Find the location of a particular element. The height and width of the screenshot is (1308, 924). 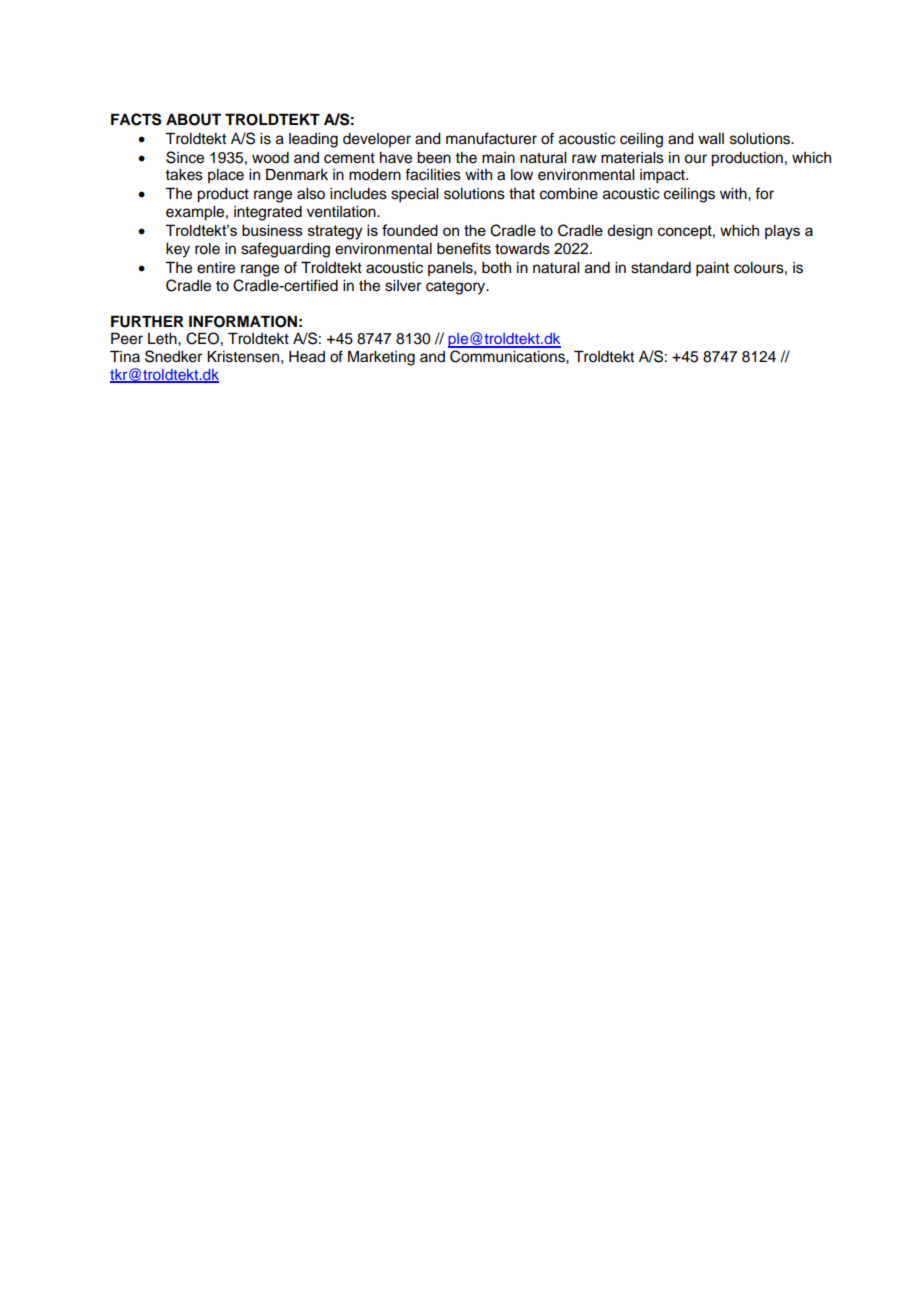

role is located at coordinates (207, 249).
